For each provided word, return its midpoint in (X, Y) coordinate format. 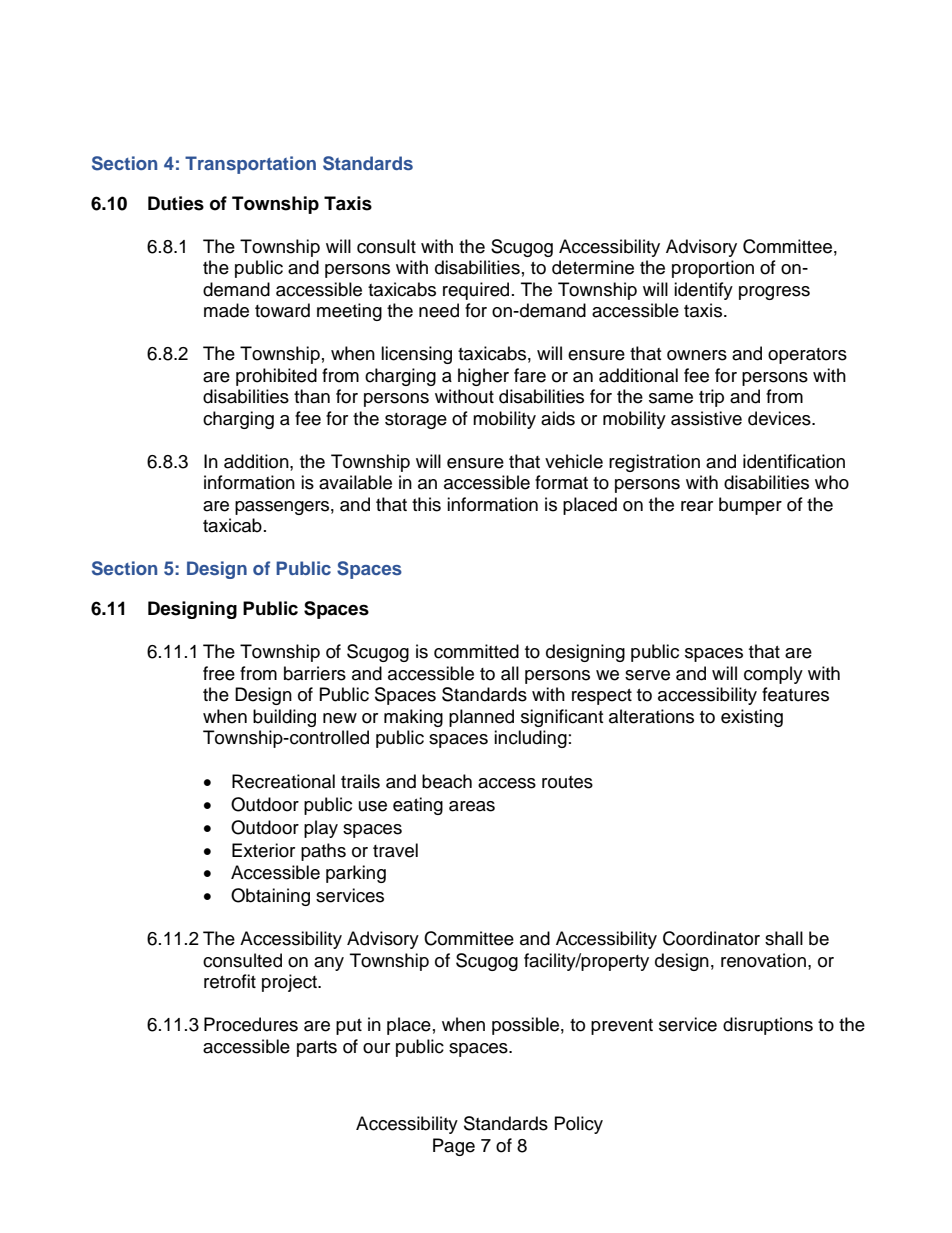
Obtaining (270, 897)
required (476, 291)
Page (454, 1147)
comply (773, 675)
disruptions (768, 1026)
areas (472, 806)
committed (476, 651)
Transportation (250, 165)
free (219, 673)
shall (784, 938)
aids (558, 418)
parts (317, 1049)
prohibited (276, 377)
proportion (713, 269)
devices (780, 418)
